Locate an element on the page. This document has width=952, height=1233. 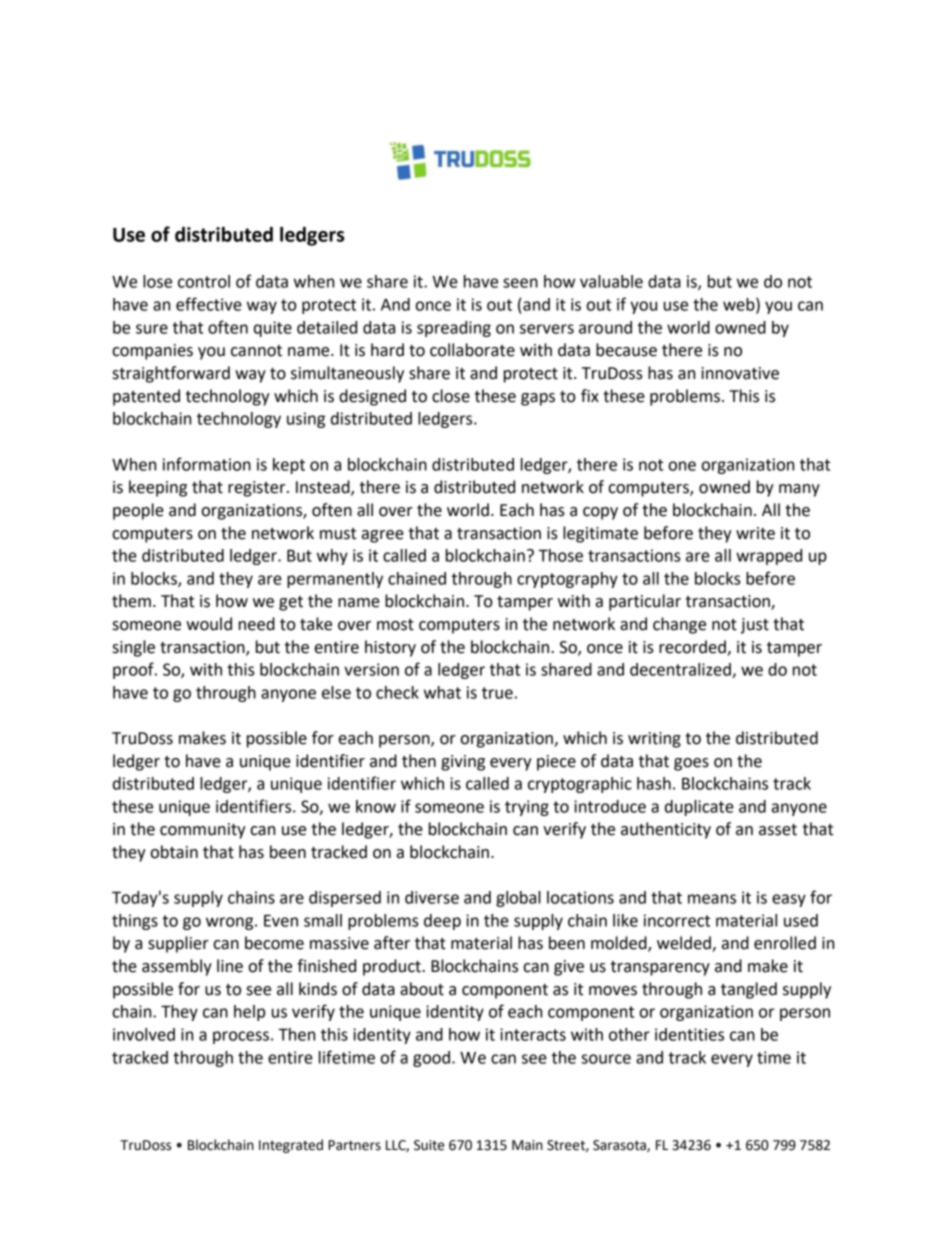
would is located at coordinates (209, 624).
